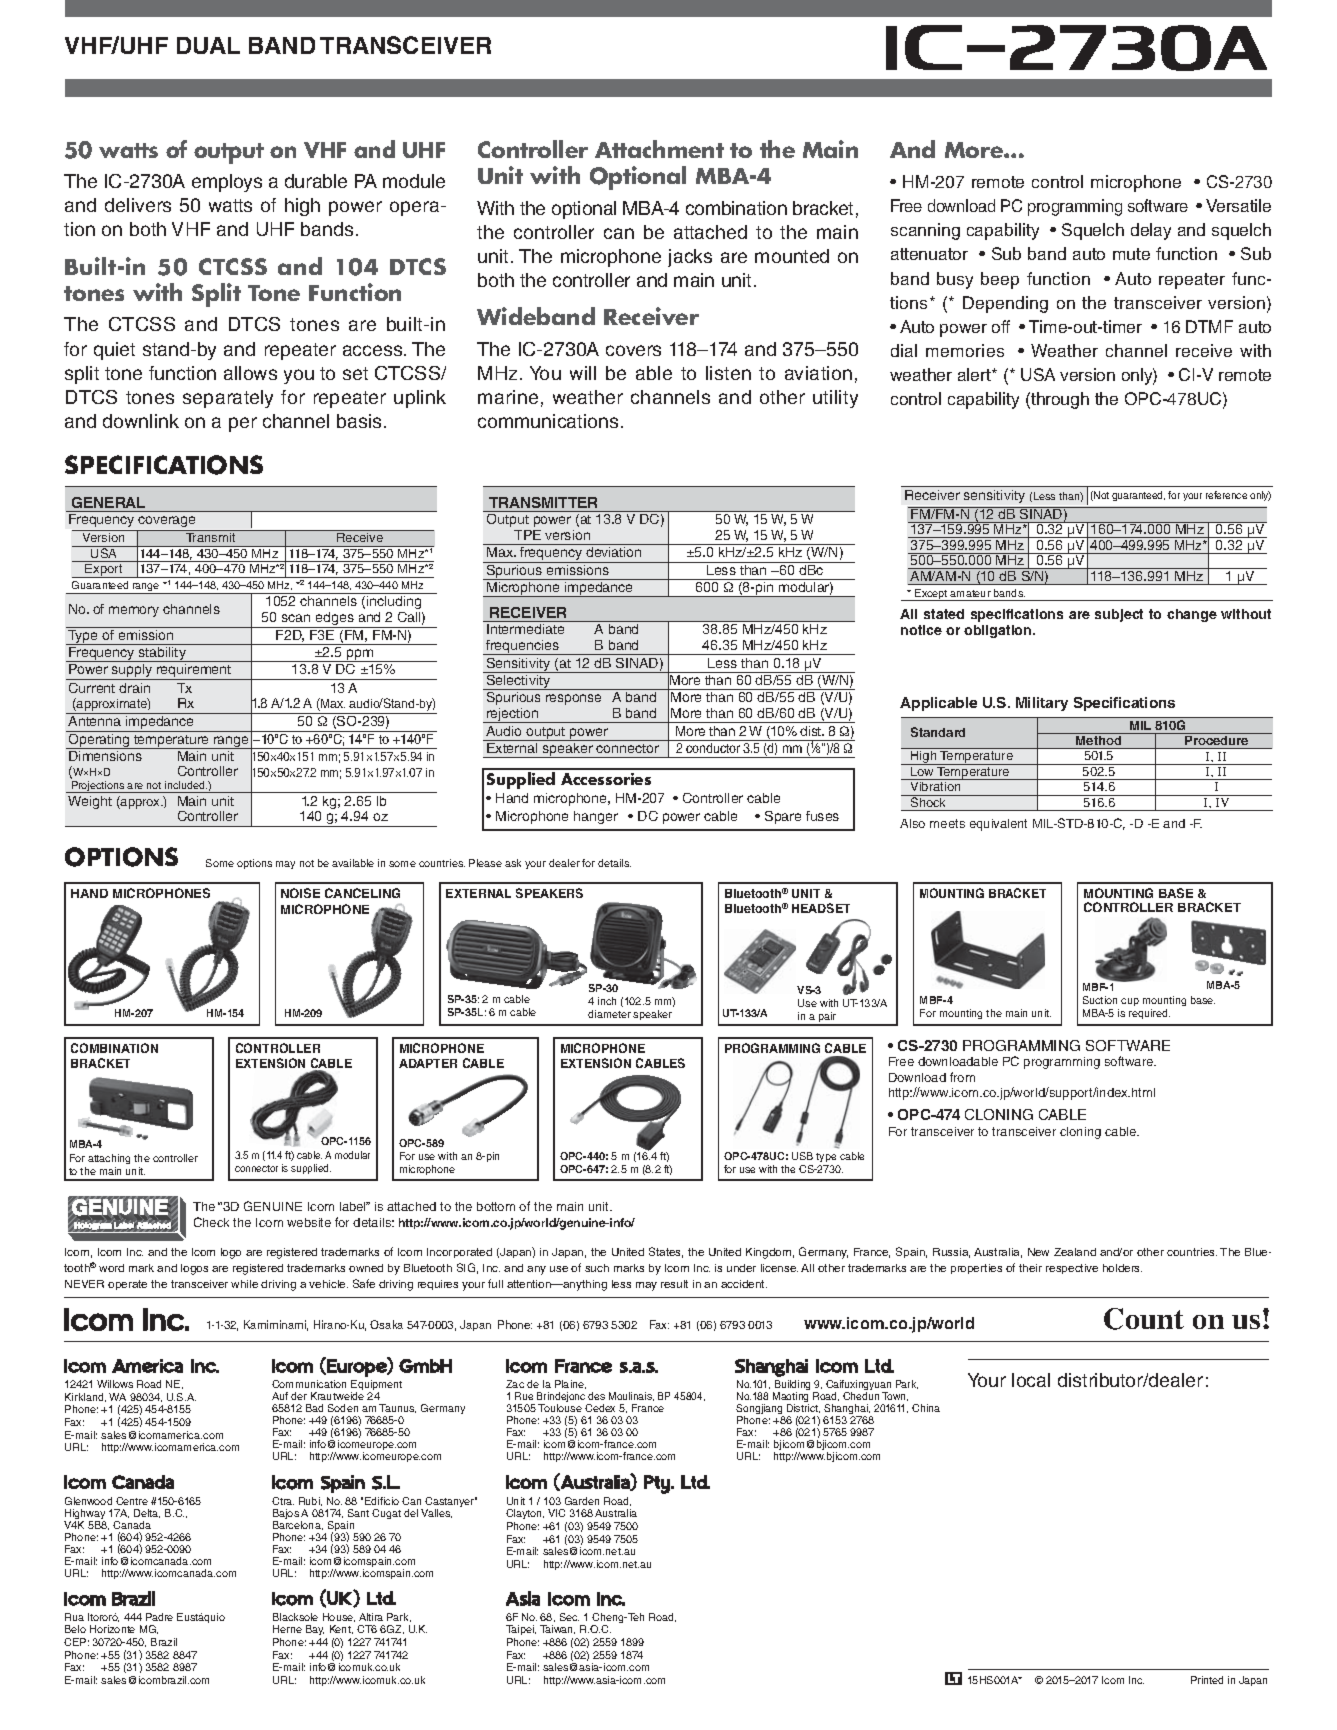  I want to click on Padre, so click(159, 1617).
